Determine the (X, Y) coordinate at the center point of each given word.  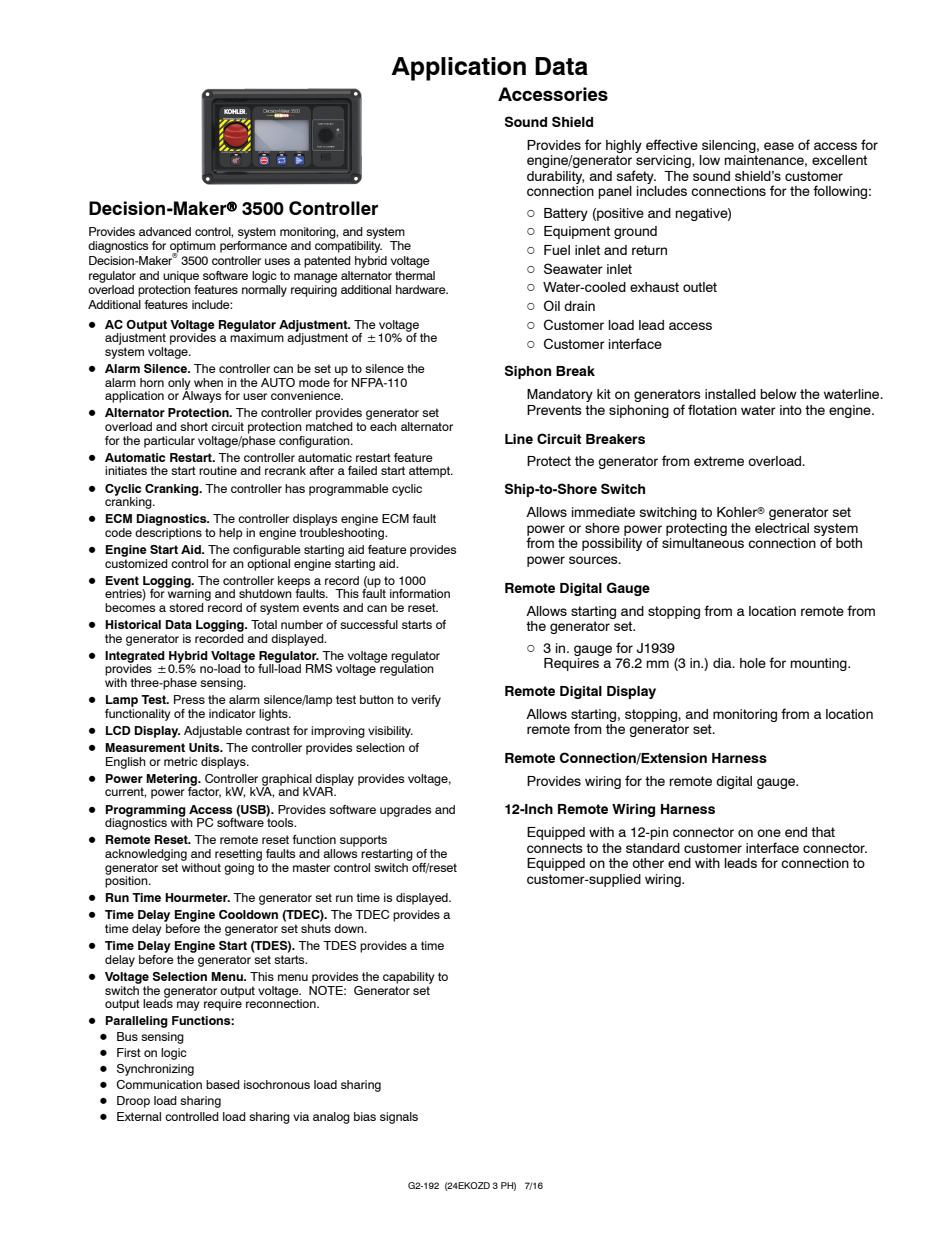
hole (753, 663)
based (223, 1084)
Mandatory (560, 395)
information (420, 593)
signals (399, 1118)
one (769, 833)
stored (186, 607)
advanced (165, 231)
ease (779, 146)
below (778, 394)
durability (555, 177)
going (239, 869)
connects (555, 848)
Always (201, 396)
